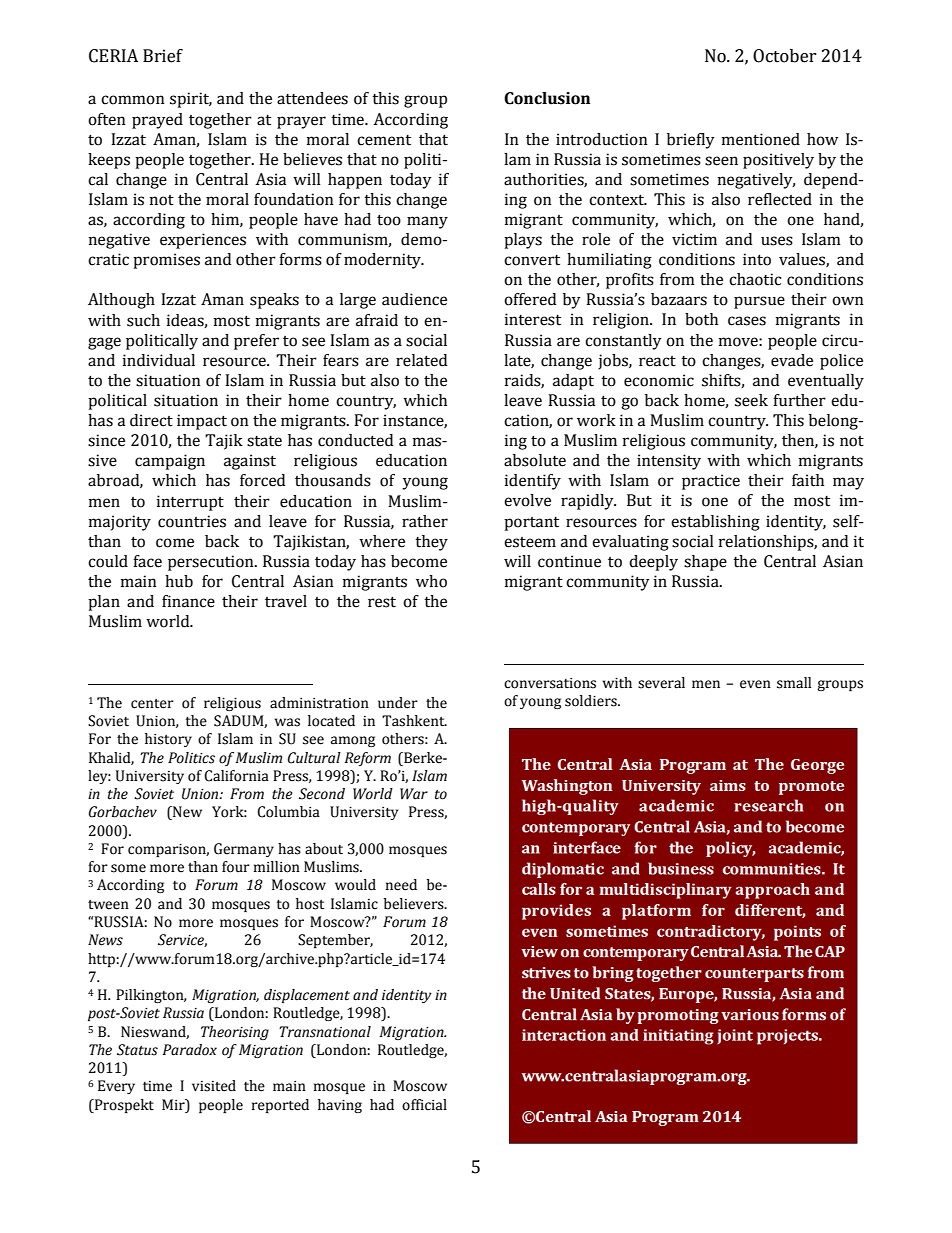 This screenshot has width=952, height=1233. I want to click on shape, so click(705, 563).
